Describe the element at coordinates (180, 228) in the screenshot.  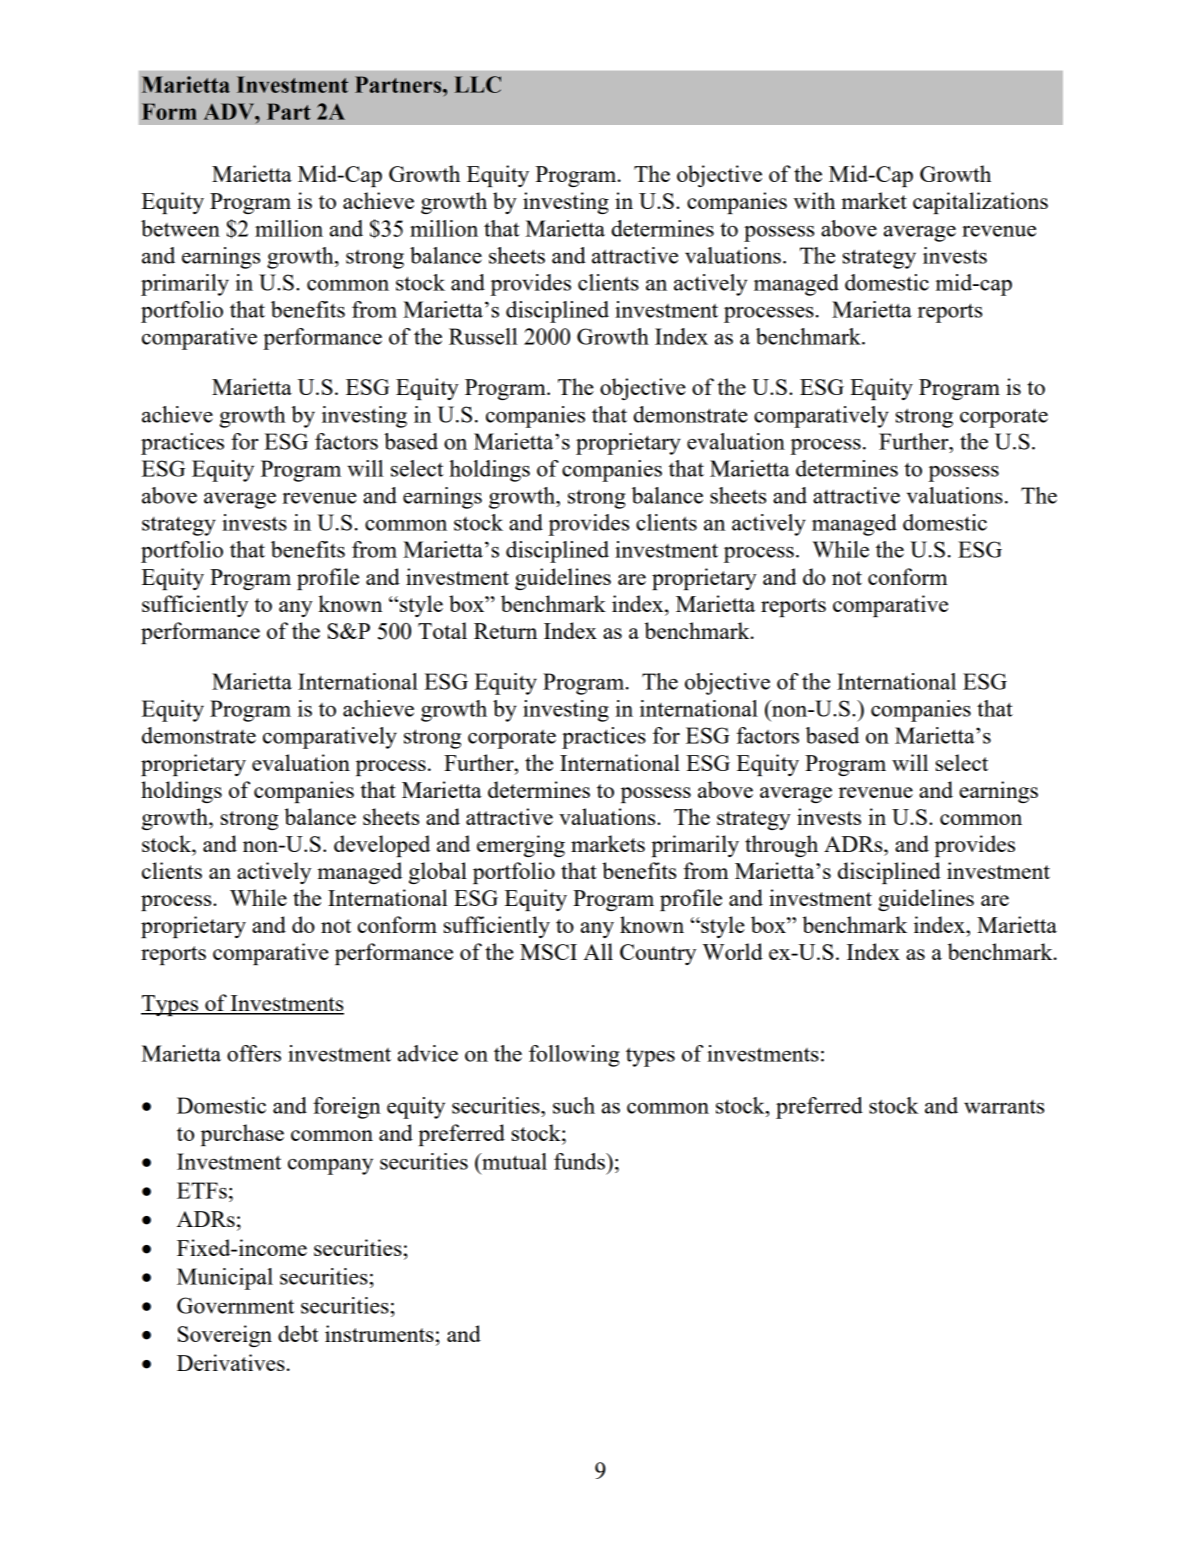
I see `between` at that location.
